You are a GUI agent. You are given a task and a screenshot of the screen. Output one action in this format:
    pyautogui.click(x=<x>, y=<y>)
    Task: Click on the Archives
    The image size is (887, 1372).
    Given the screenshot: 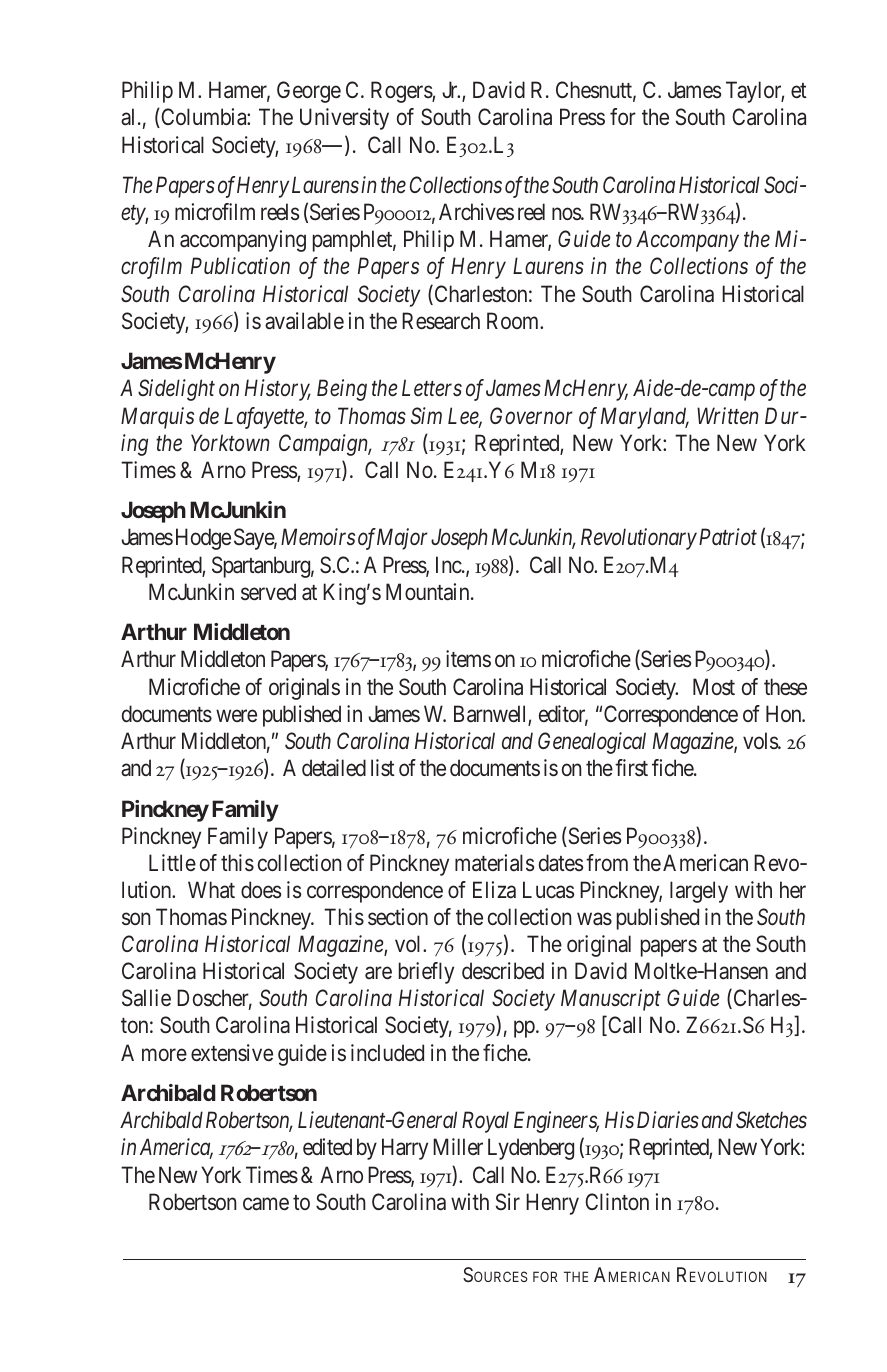 What is the action you would take?
    pyautogui.click(x=476, y=212)
